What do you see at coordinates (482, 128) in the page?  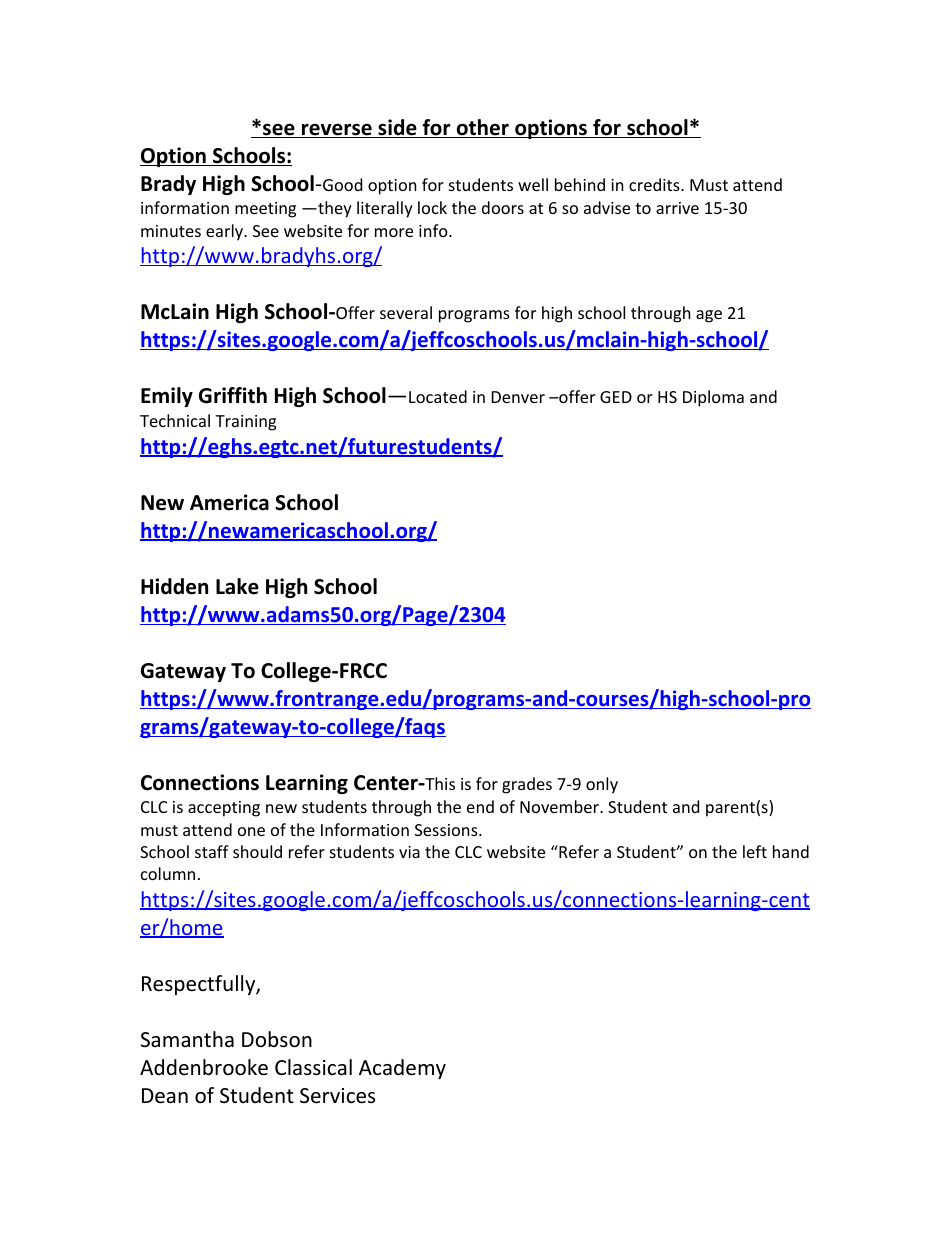 I see `other` at bounding box center [482, 128].
